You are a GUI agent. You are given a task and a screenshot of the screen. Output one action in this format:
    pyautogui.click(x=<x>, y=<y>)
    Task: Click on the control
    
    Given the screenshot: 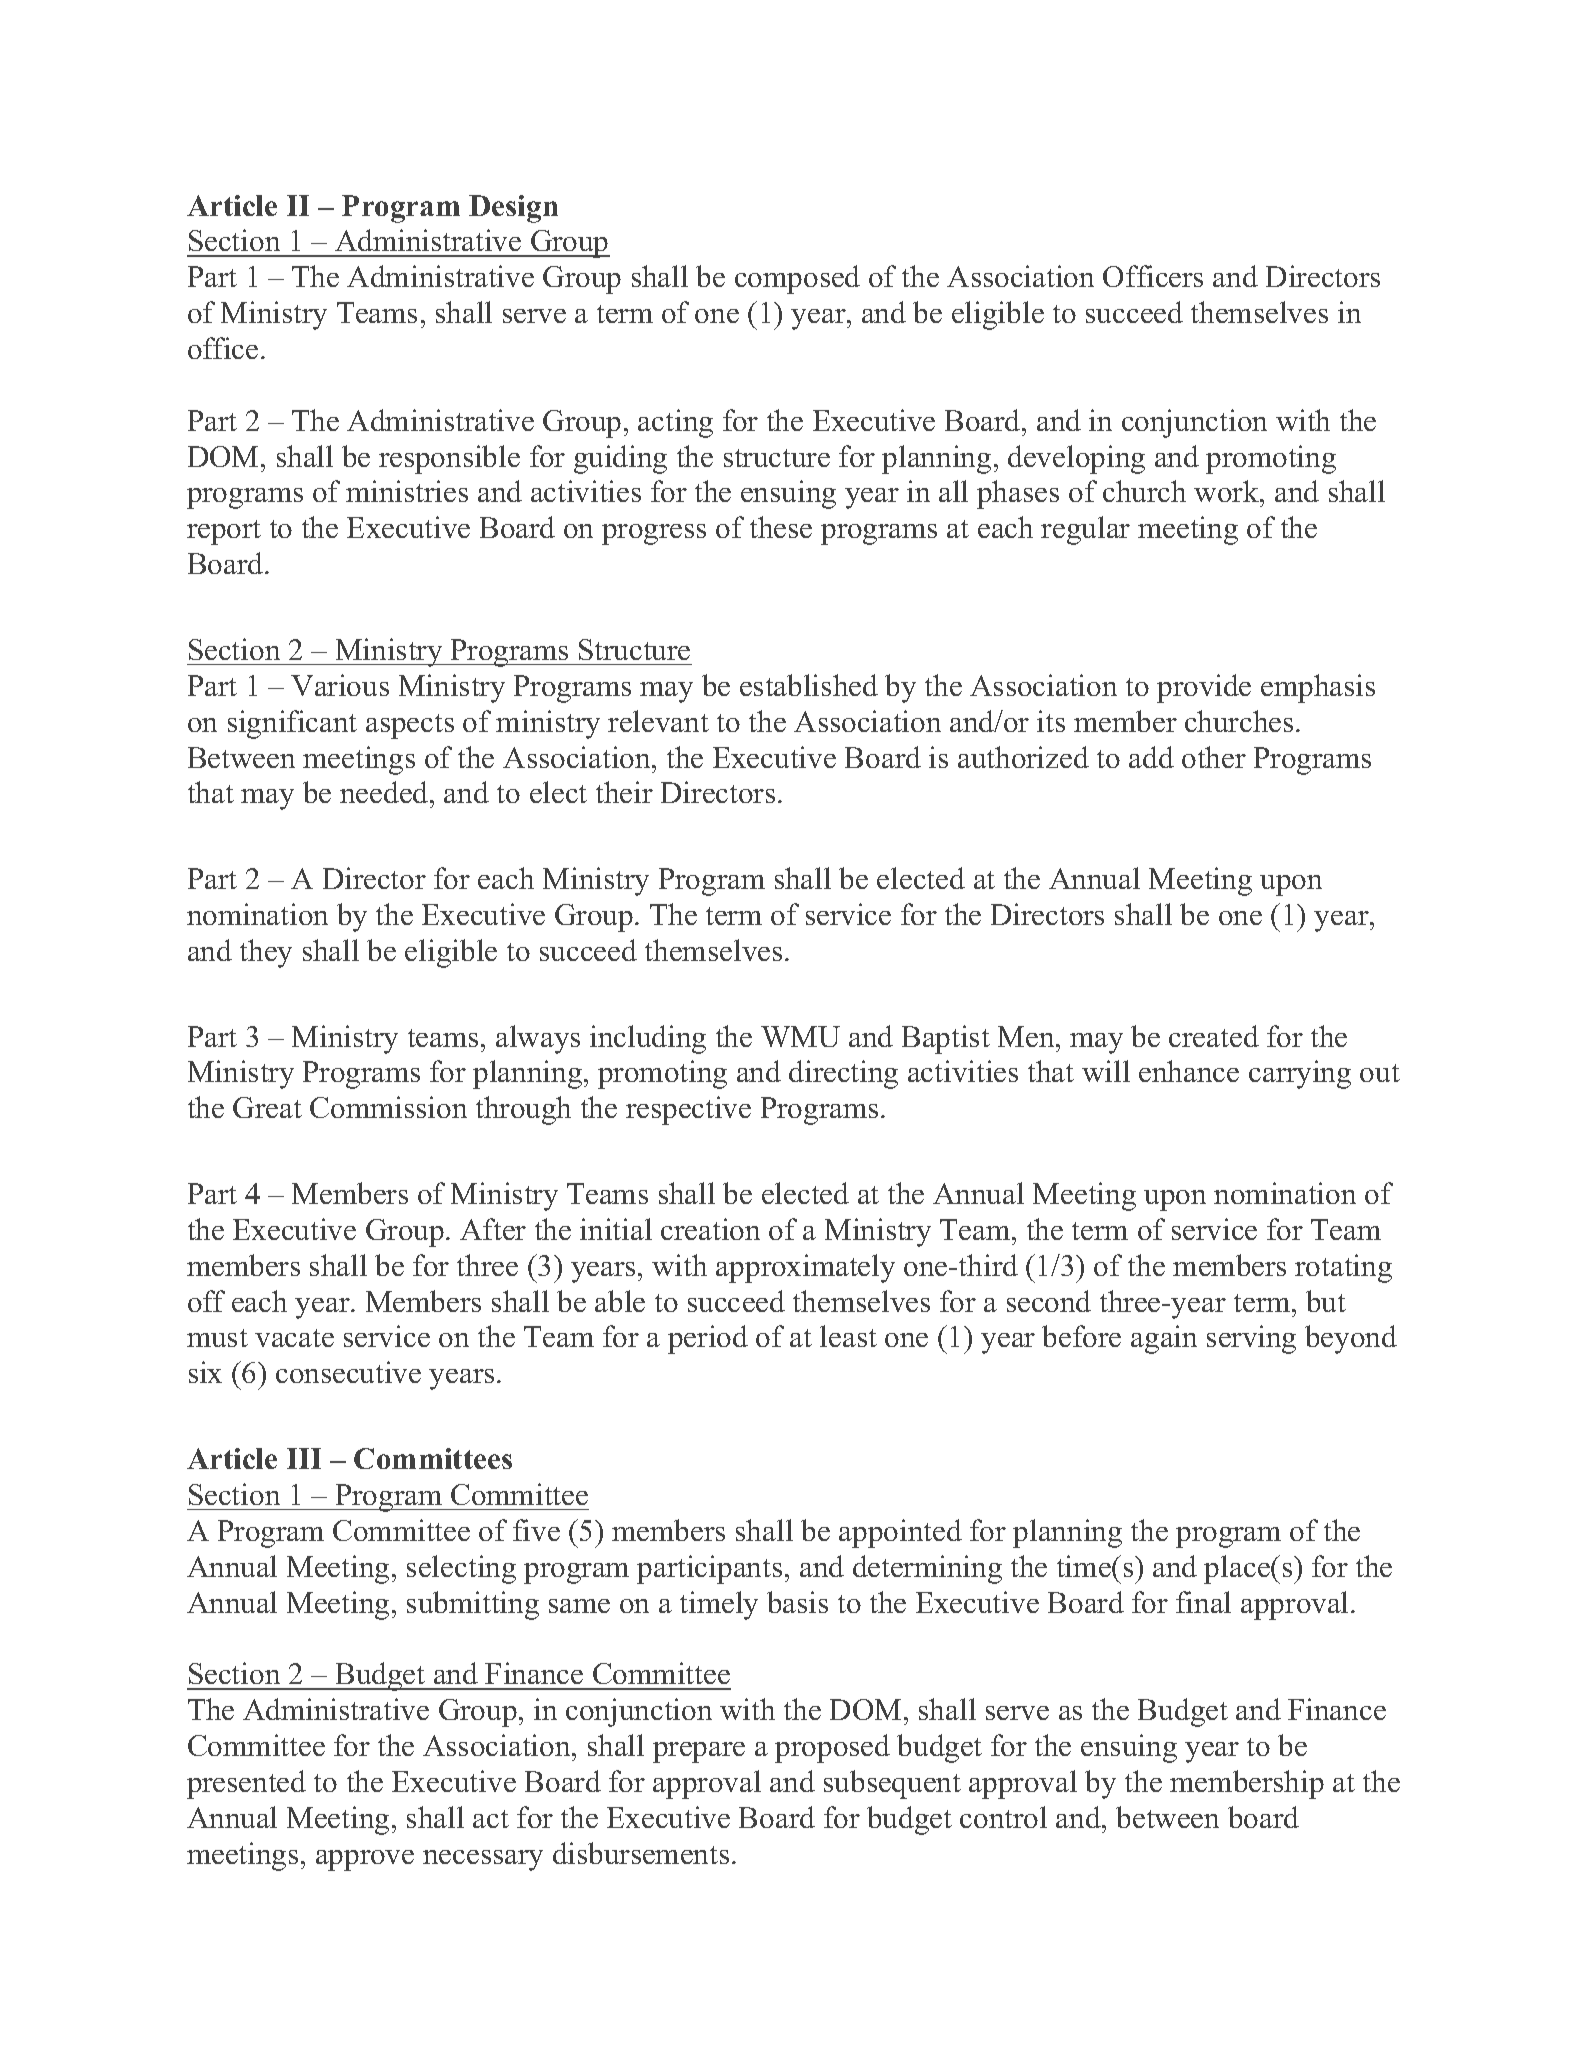 What is the action you would take?
    pyautogui.click(x=1003, y=1817)
